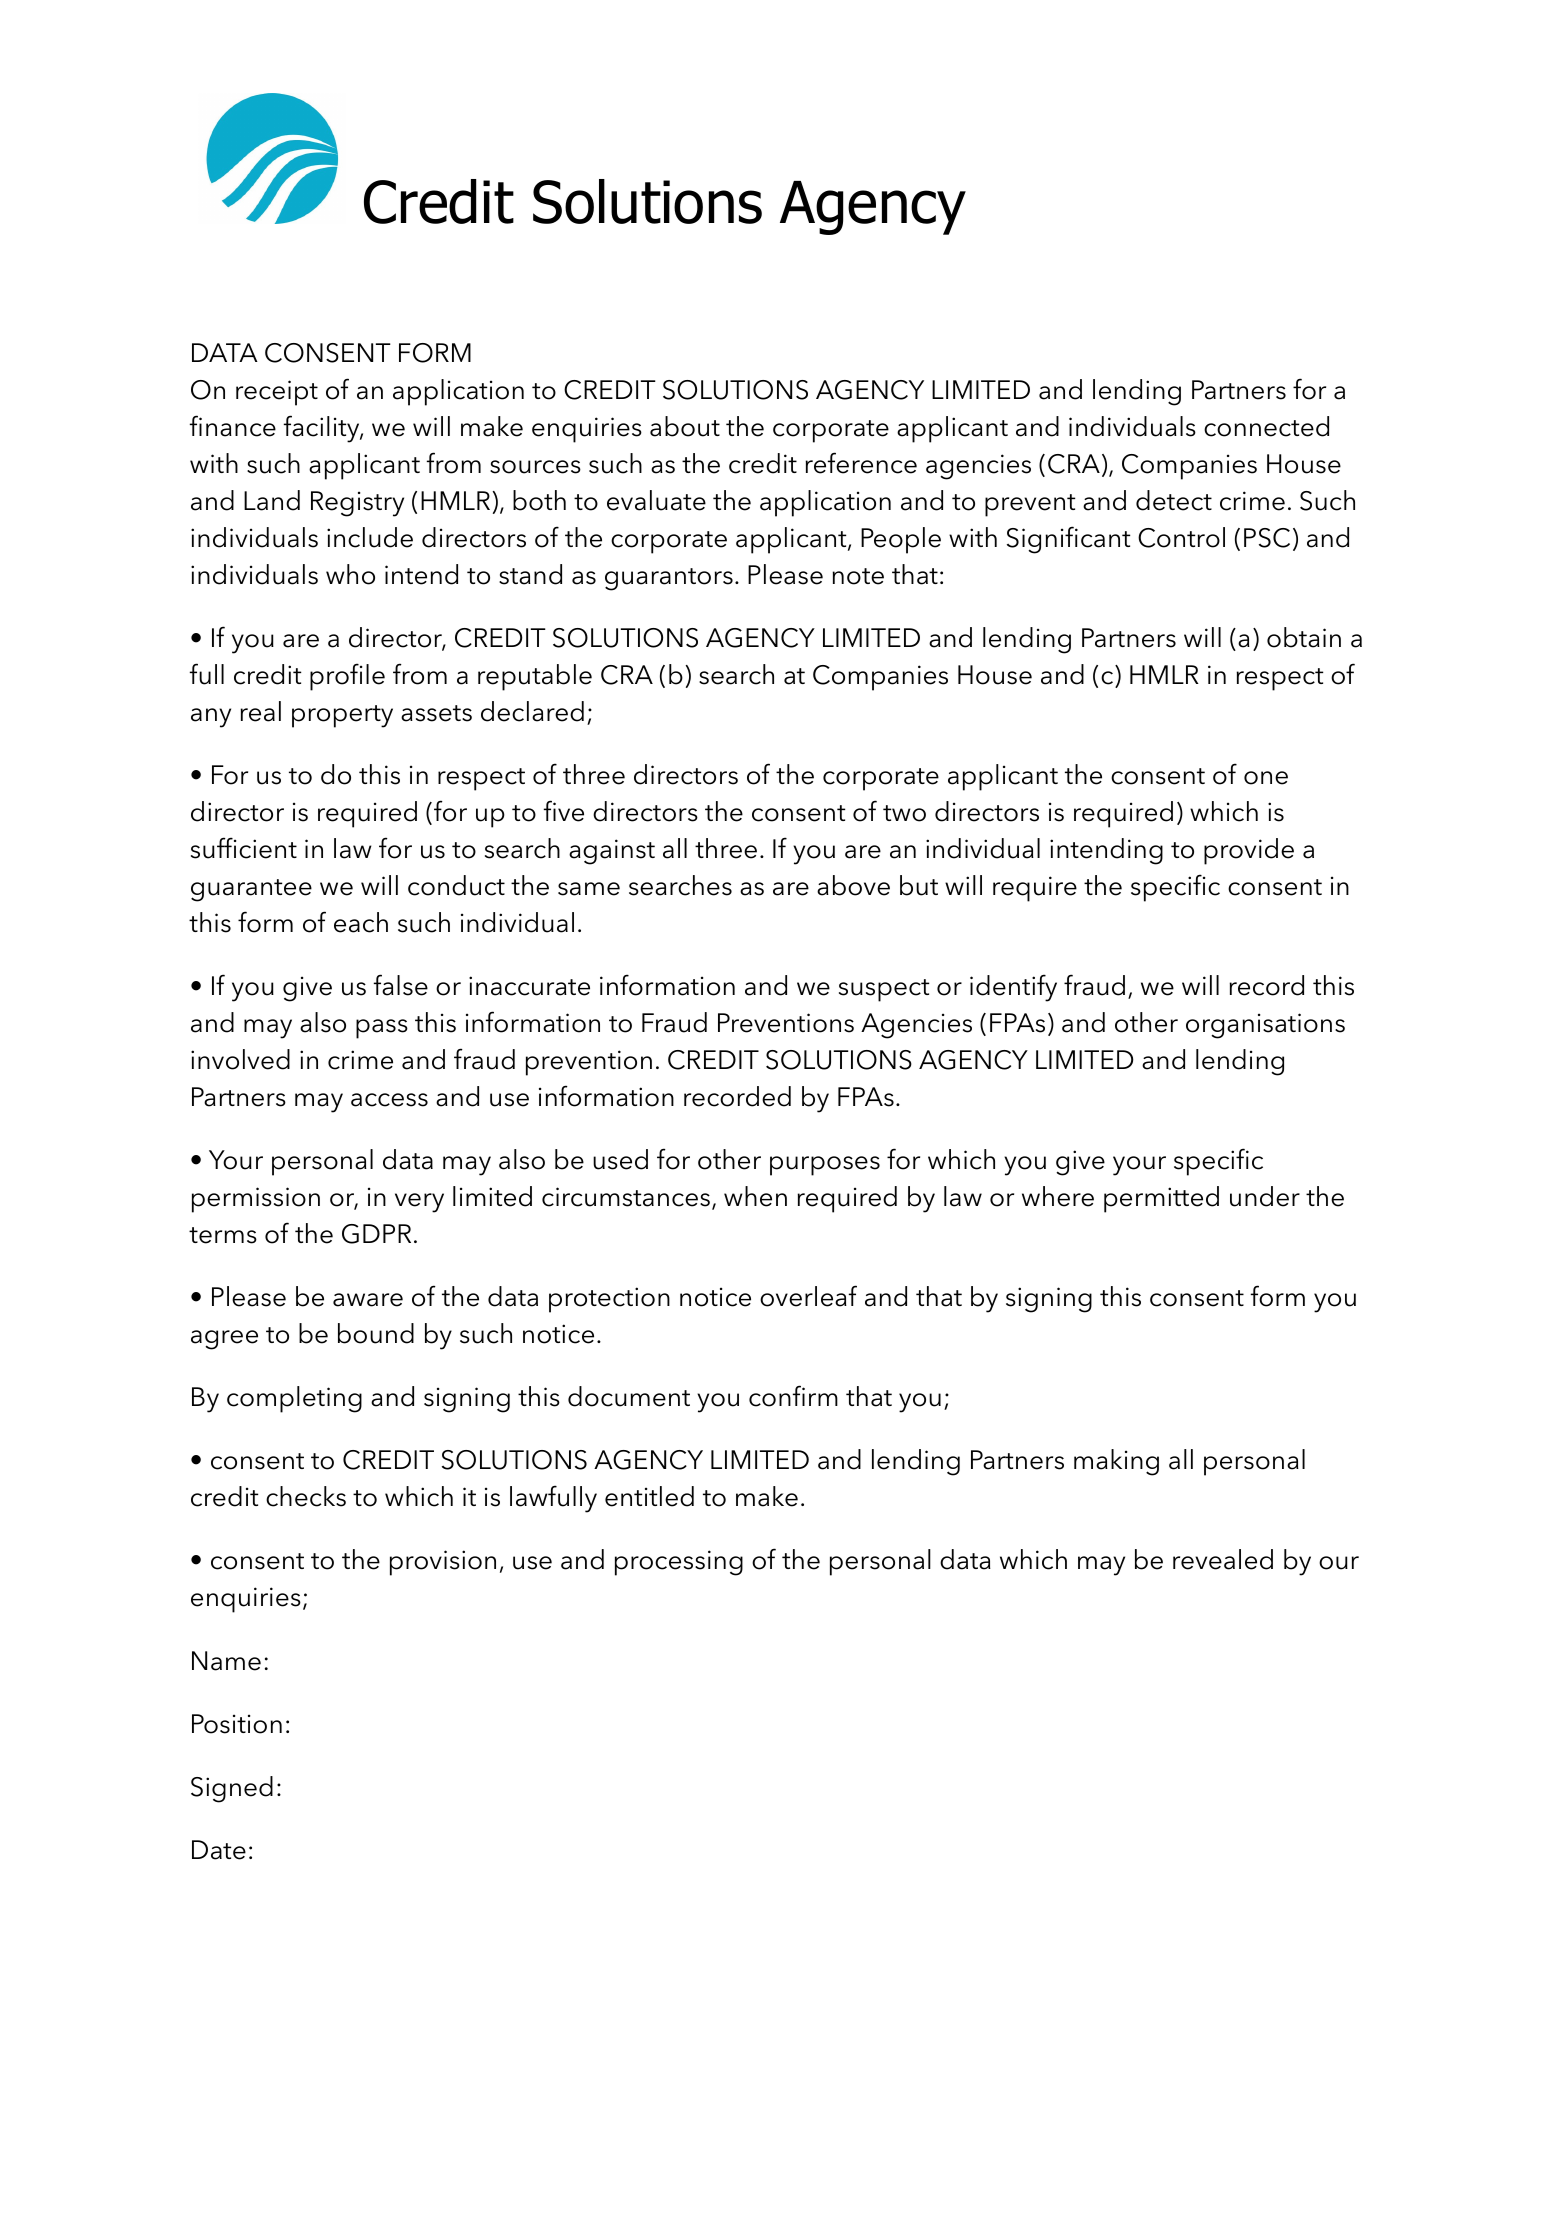 Image resolution: width=1568 pixels, height=2219 pixels. What do you see at coordinates (361, 922) in the document?
I see `each` at bounding box center [361, 922].
